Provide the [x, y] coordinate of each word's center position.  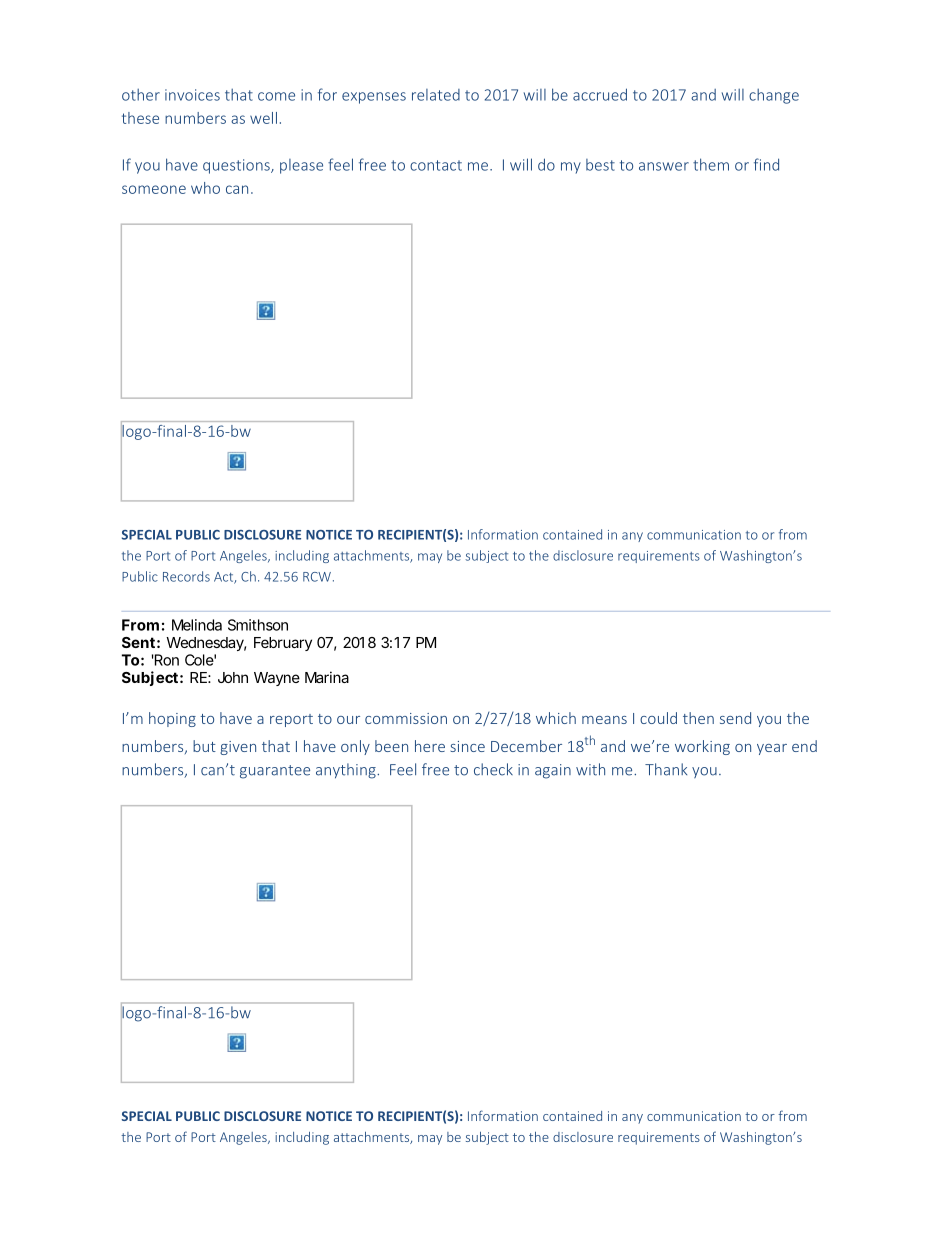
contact [436, 165]
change [774, 96]
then [698, 718]
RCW [317, 577]
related [436, 95]
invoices [192, 95]
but [204, 746]
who [205, 188]
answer [664, 166]
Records [186, 576]
